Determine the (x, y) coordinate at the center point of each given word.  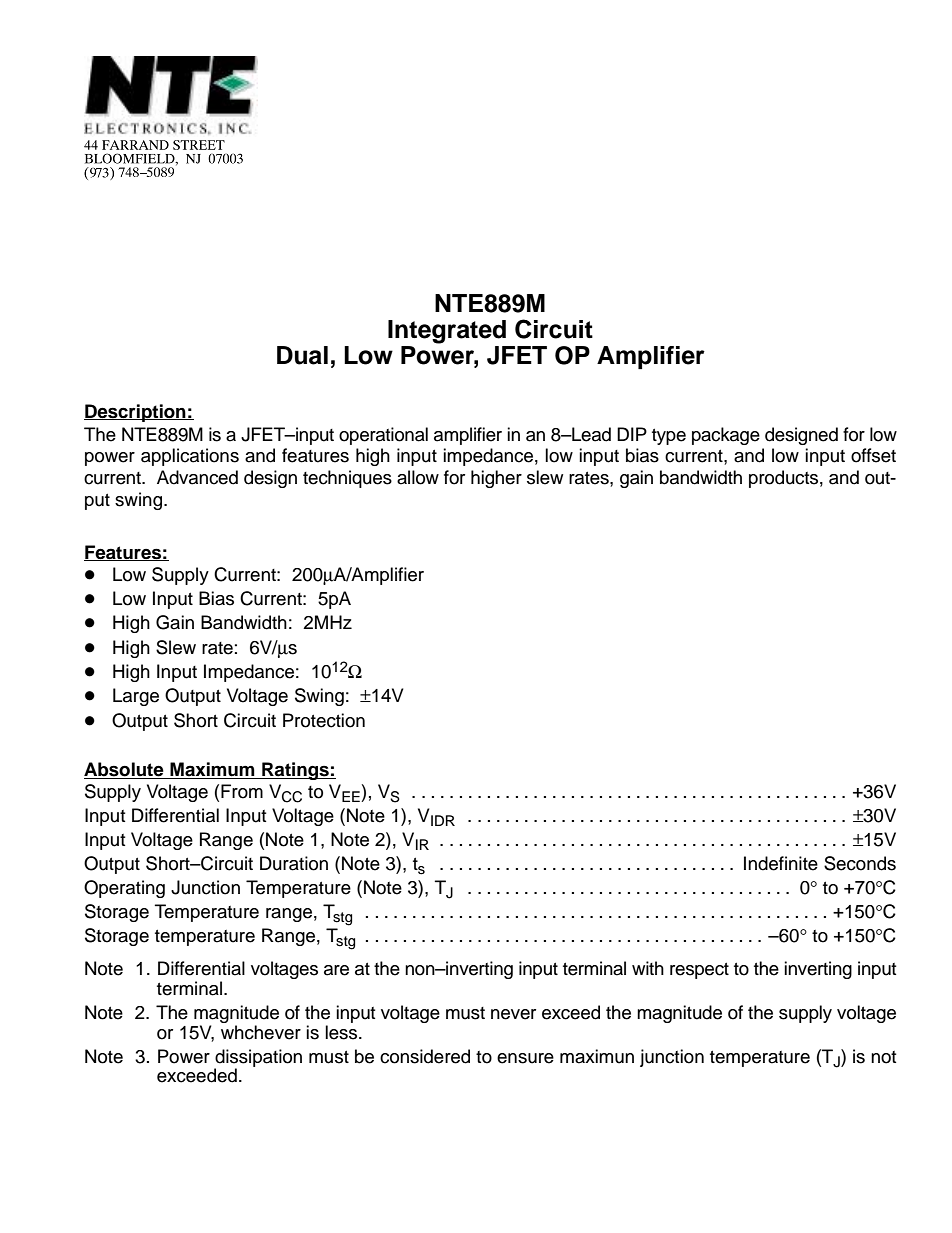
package (726, 436)
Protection (324, 720)
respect (699, 971)
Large (136, 697)
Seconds (860, 863)
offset (873, 455)
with (648, 968)
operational (383, 436)
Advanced (197, 477)
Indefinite (781, 863)
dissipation (258, 1059)
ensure (525, 1058)
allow (418, 477)
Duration (294, 863)
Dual (302, 355)
